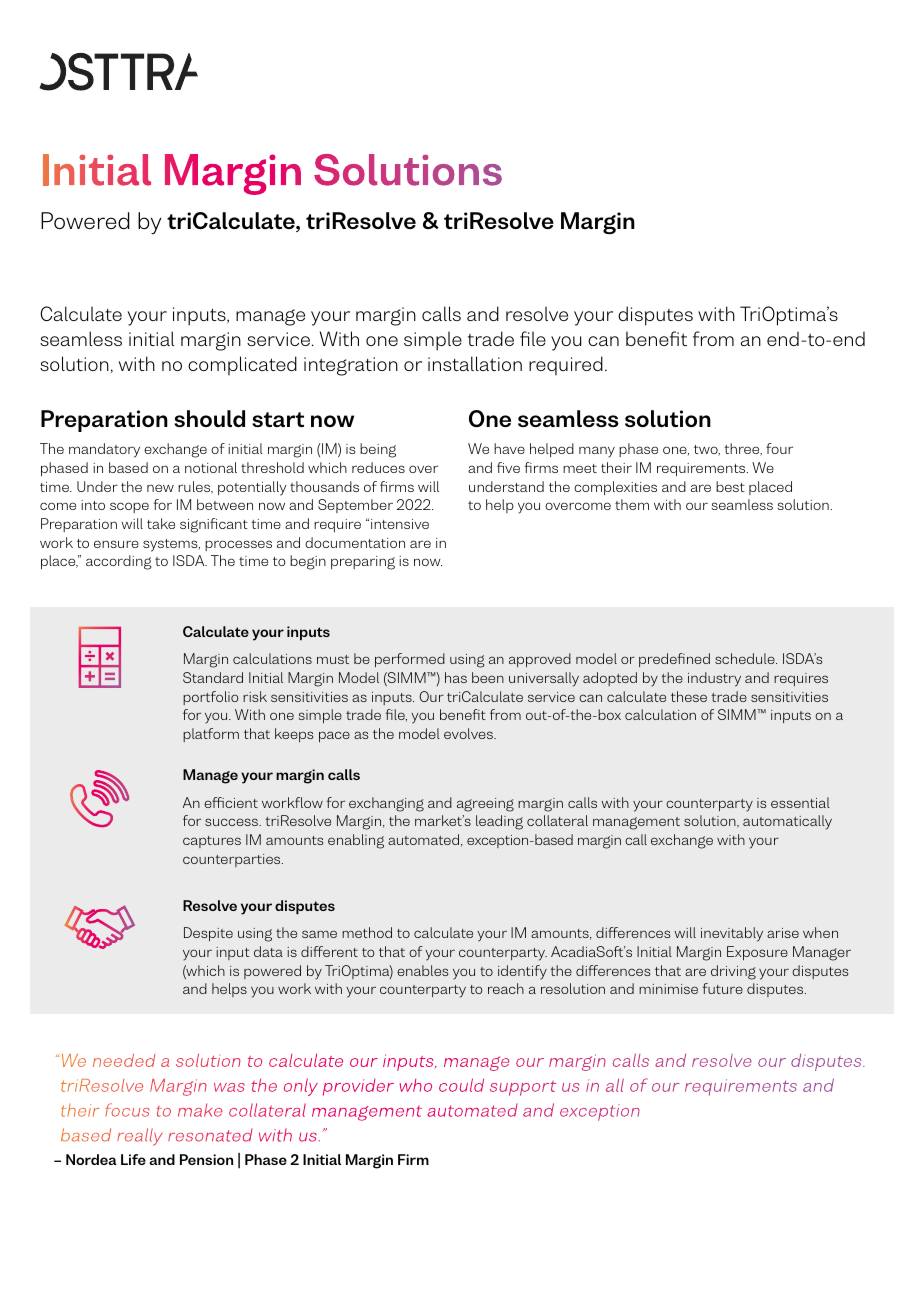  Describe the element at coordinates (367, 932) in the page. I see `method` at that location.
